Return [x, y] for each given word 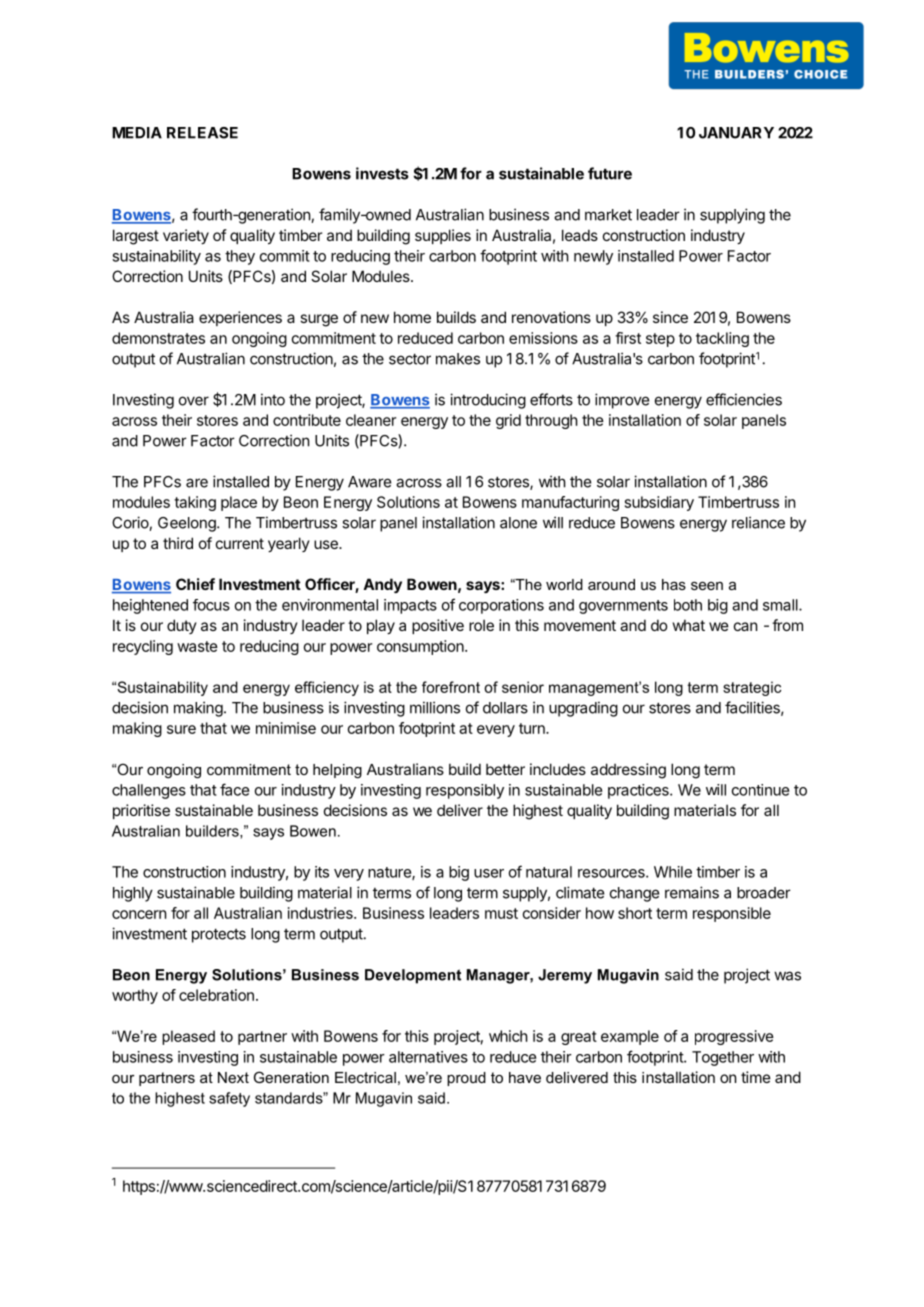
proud [466, 1079]
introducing [488, 401]
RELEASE [202, 133]
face [234, 789]
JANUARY [736, 133]
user [489, 873]
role [481, 625]
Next [233, 1077]
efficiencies [744, 399]
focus [211, 605]
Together [723, 1058]
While [673, 872]
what [689, 625]
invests [382, 173]
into [273, 399]
